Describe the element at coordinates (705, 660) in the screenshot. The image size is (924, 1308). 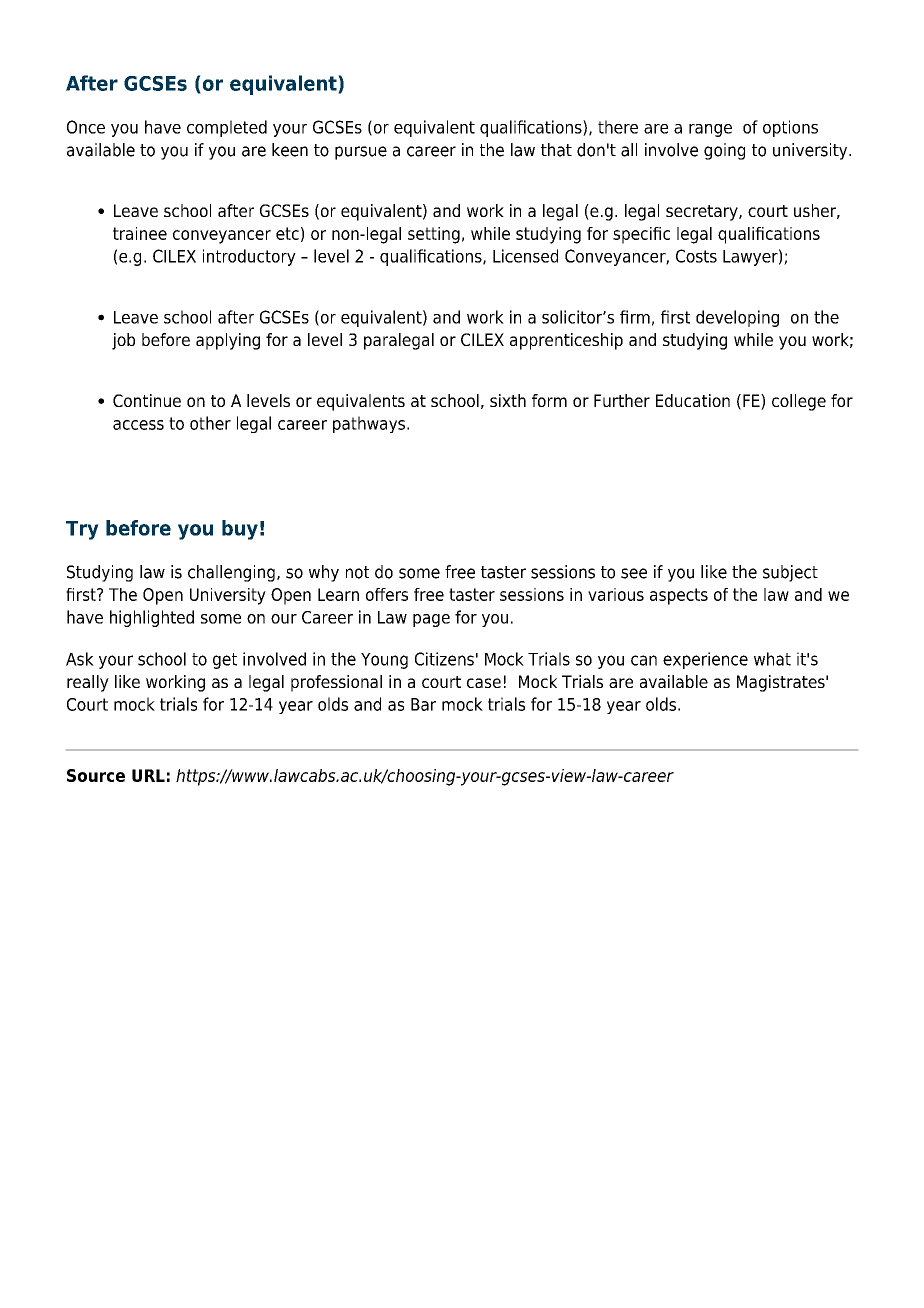
I see `experience` at that location.
